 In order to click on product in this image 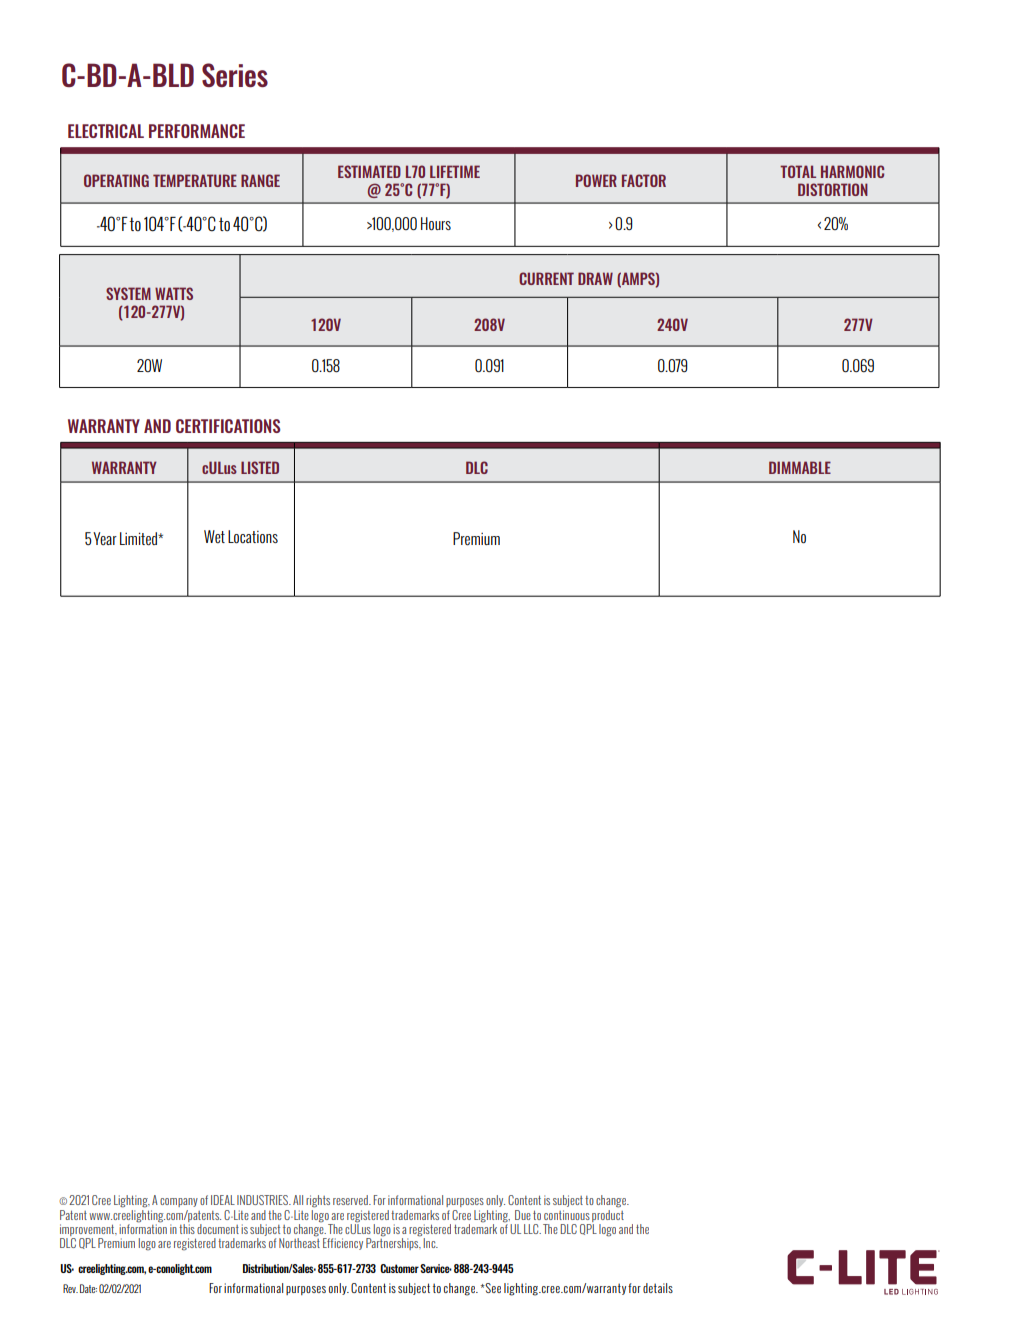, I will do `click(608, 1214)`.
